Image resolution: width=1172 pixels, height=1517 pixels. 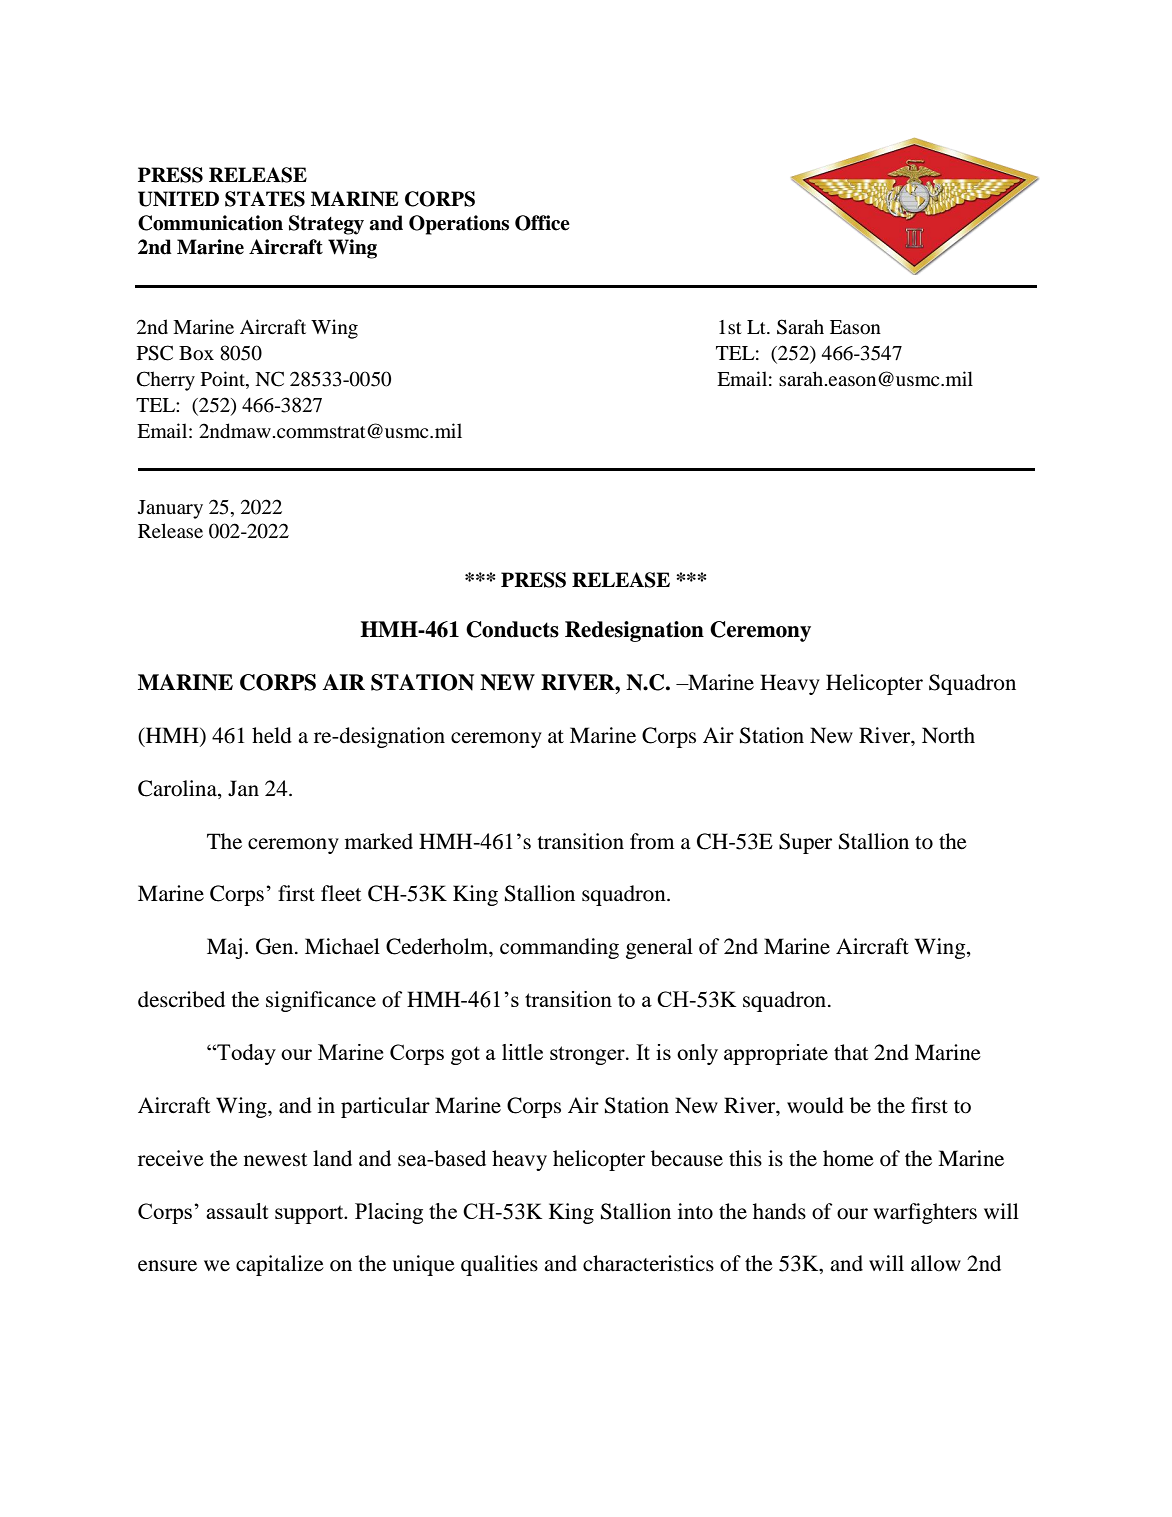 What do you see at coordinates (237, 1211) in the screenshot?
I see `assault` at bounding box center [237, 1211].
